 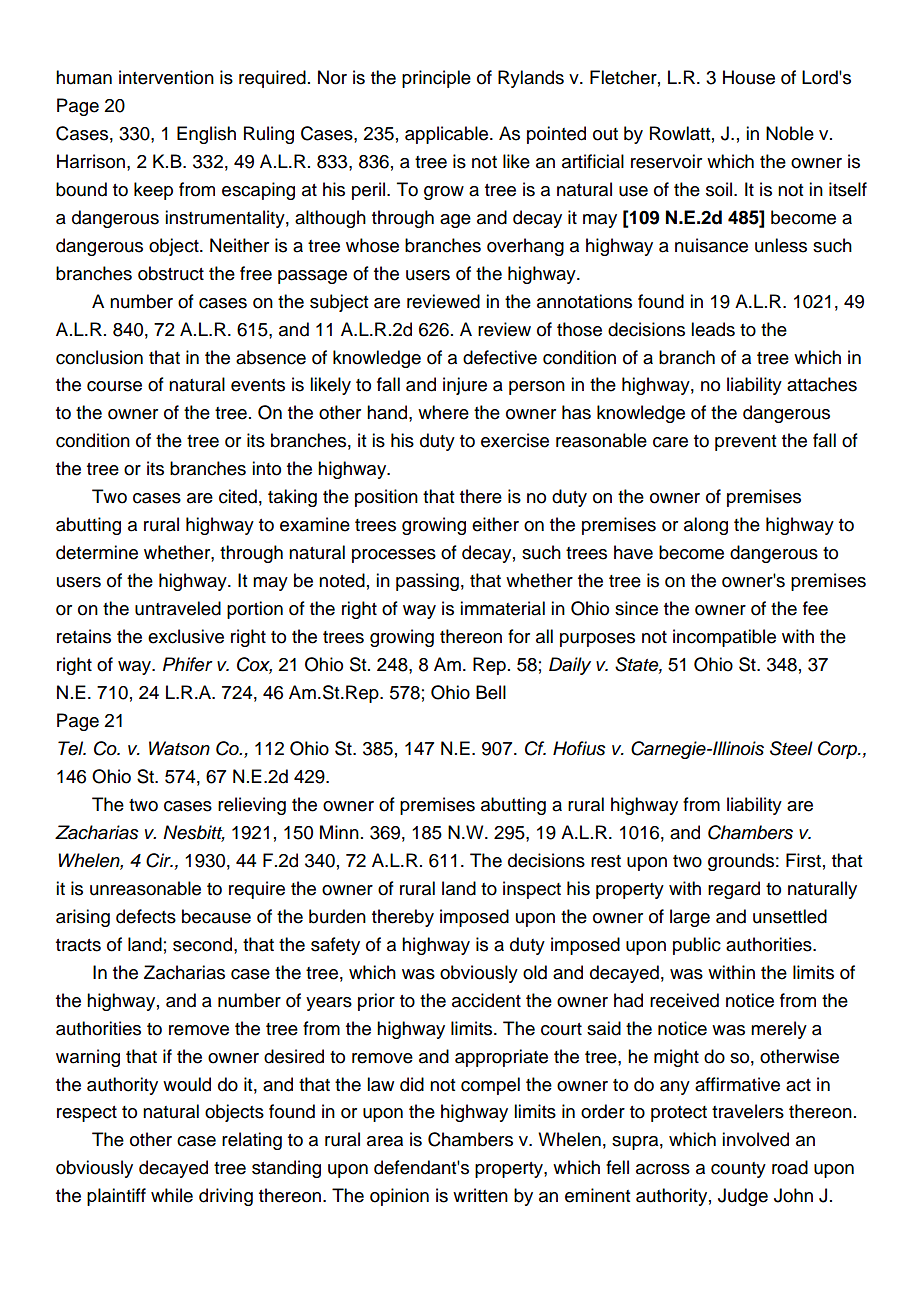 What do you see at coordinates (146, 916) in the page?
I see `defects` at bounding box center [146, 916].
